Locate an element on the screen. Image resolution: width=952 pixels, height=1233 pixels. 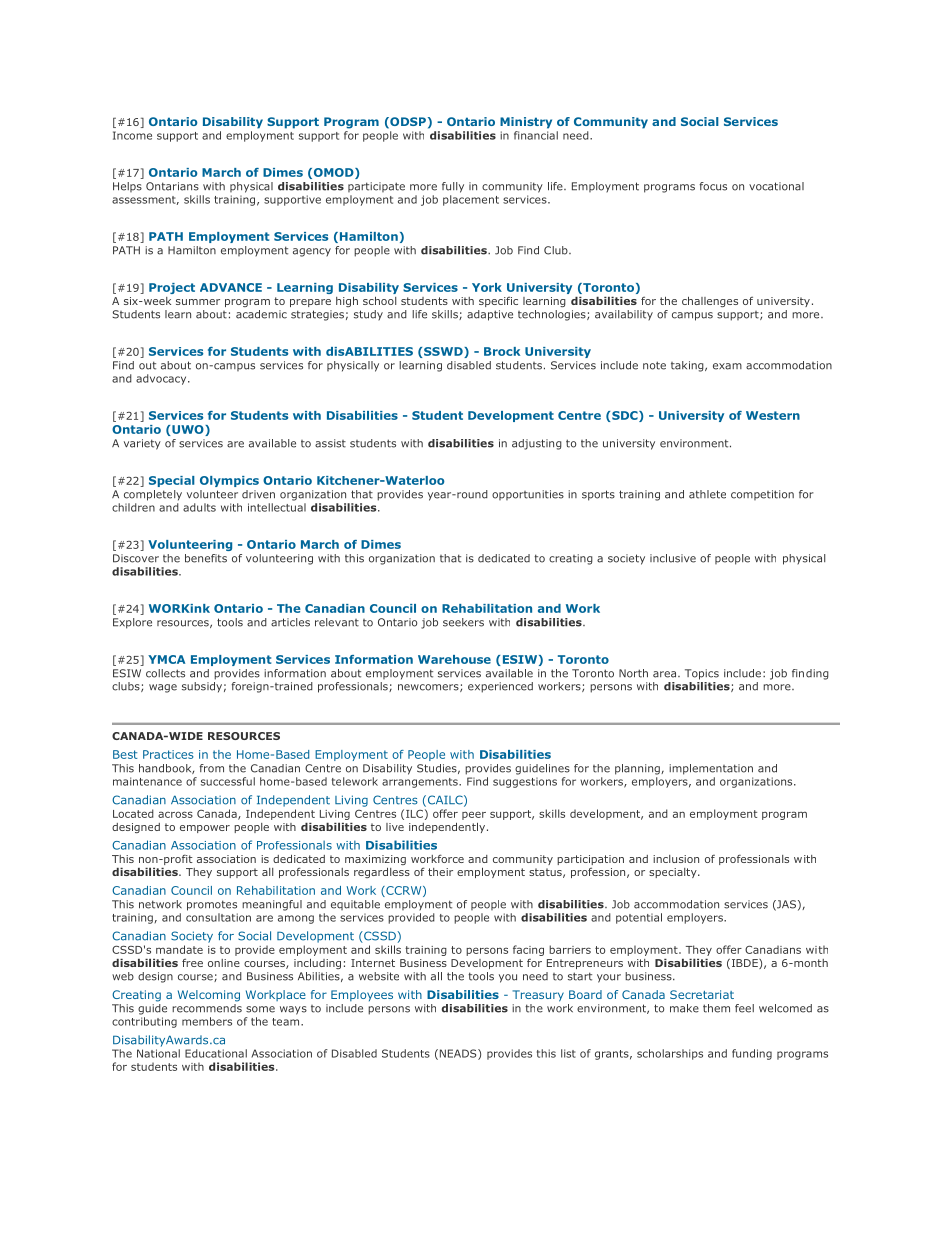
Ontarians is located at coordinates (172, 186).
